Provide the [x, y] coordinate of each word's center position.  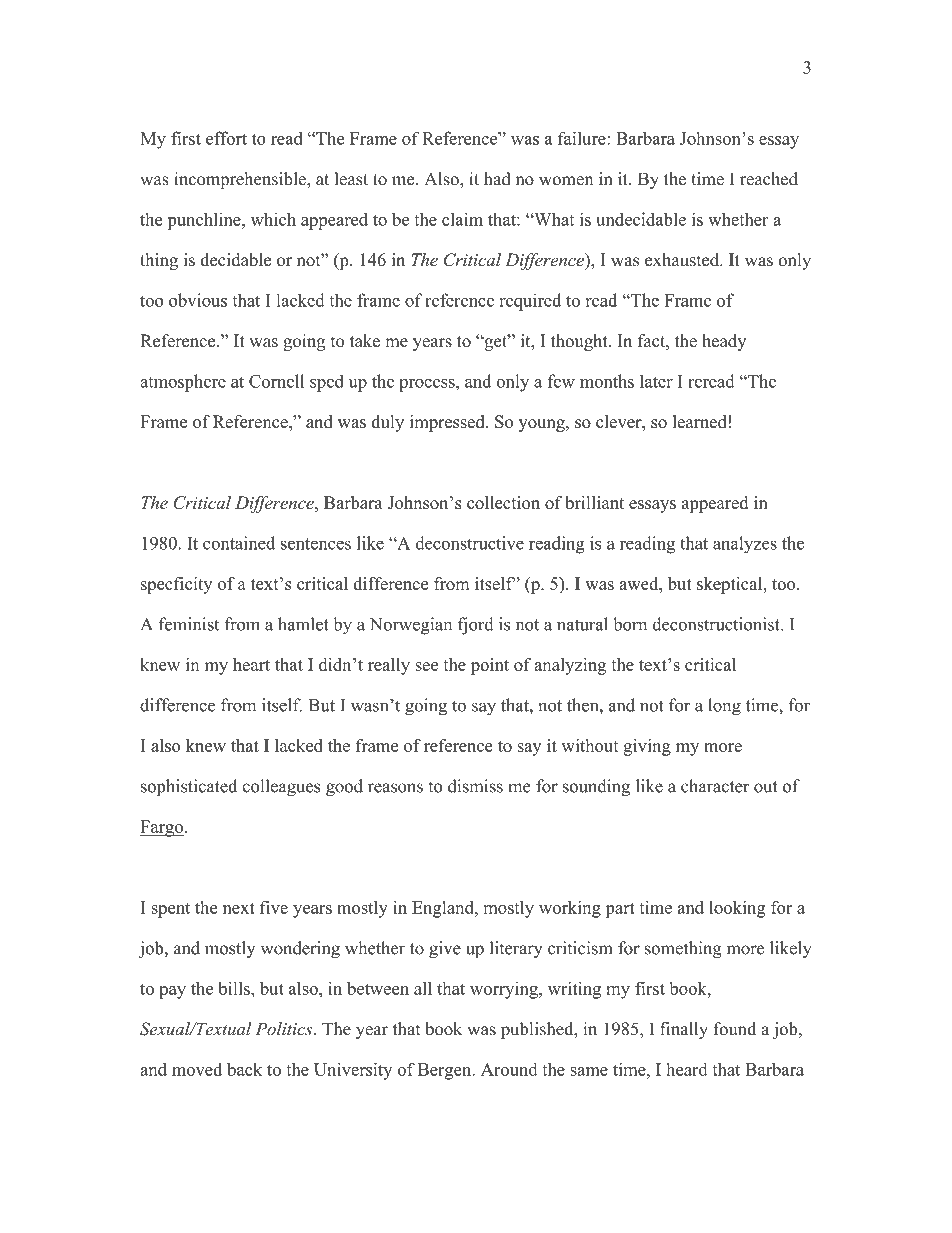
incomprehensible [241, 180]
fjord [476, 626]
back [244, 1069]
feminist [189, 624]
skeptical [731, 585]
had [497, 179]
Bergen [446, 1071]
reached [769, 179]
